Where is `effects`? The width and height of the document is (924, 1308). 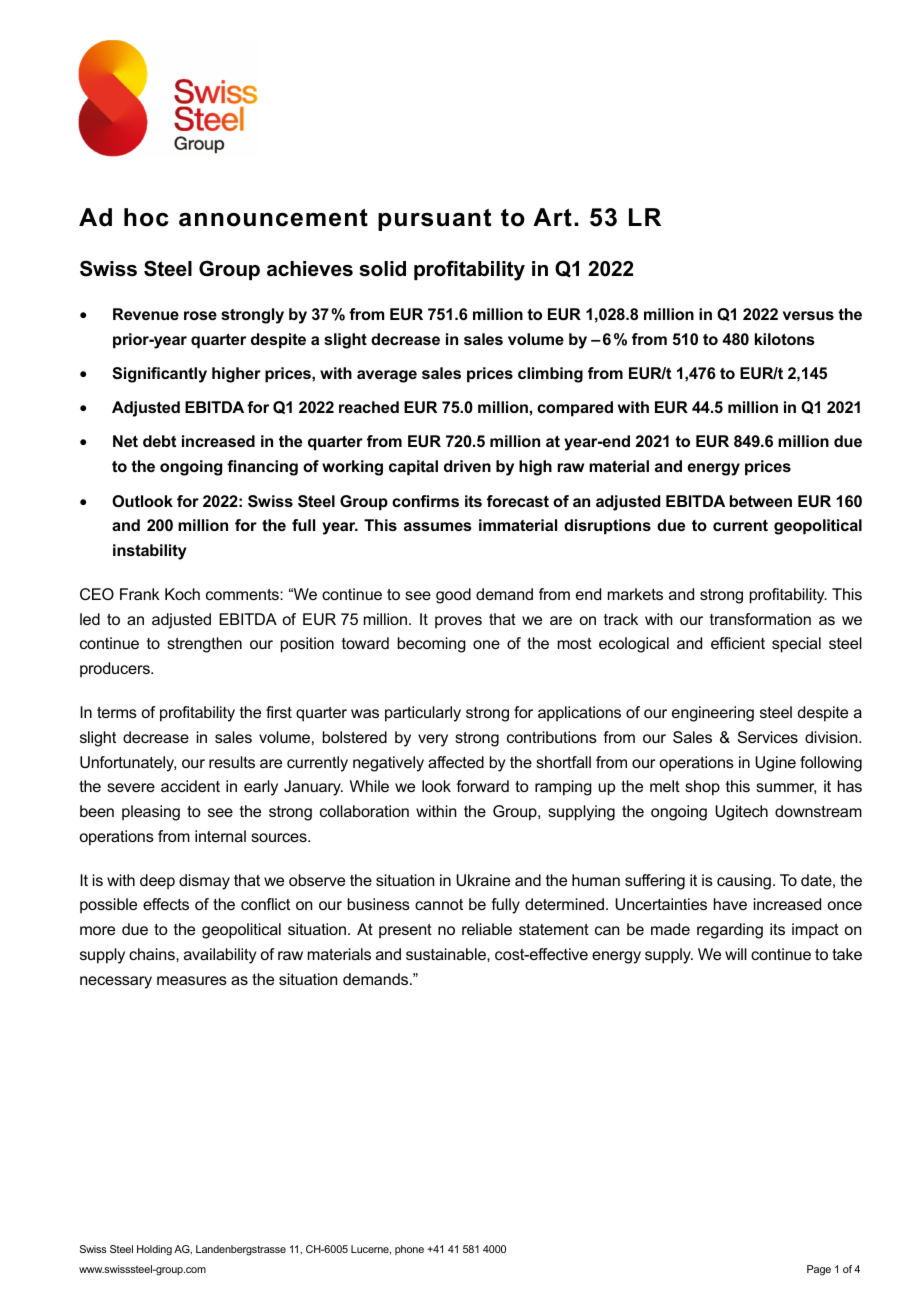
effects is located at coordinates (166, 904).
